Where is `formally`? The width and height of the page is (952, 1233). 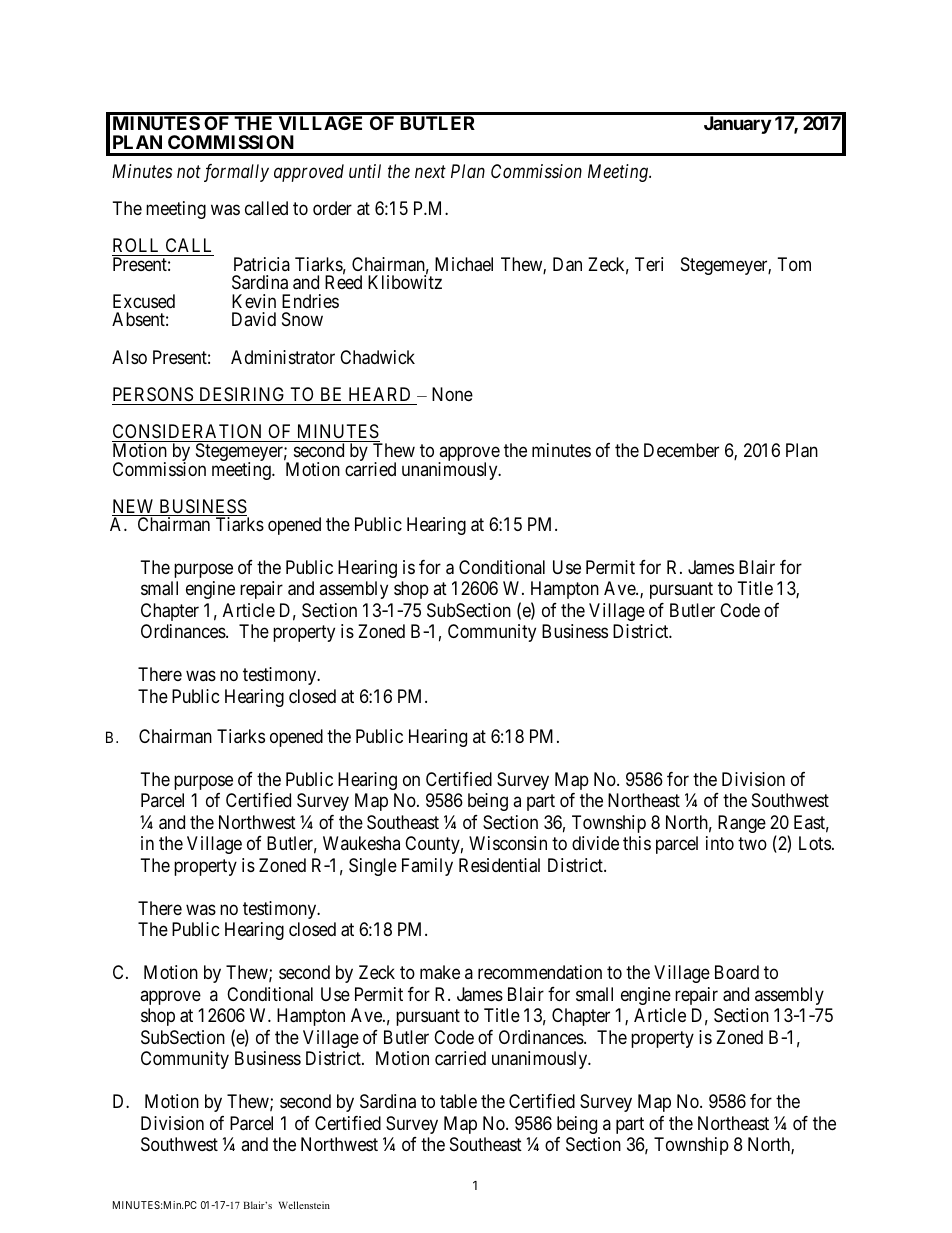 formally is located at coordinates (236, 173).
